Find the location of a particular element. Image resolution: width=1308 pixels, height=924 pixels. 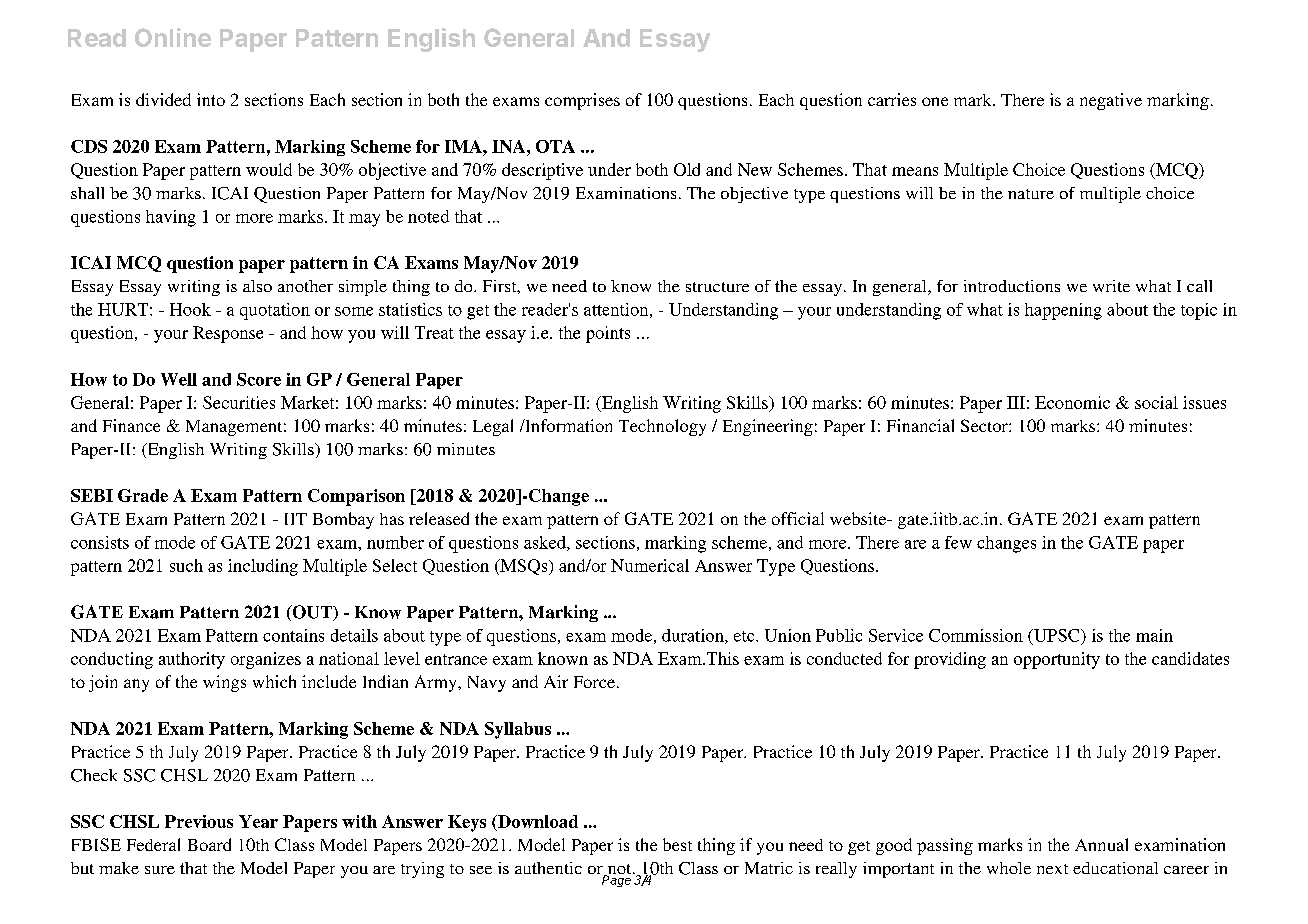

also is located at coordinates (257, 286).
